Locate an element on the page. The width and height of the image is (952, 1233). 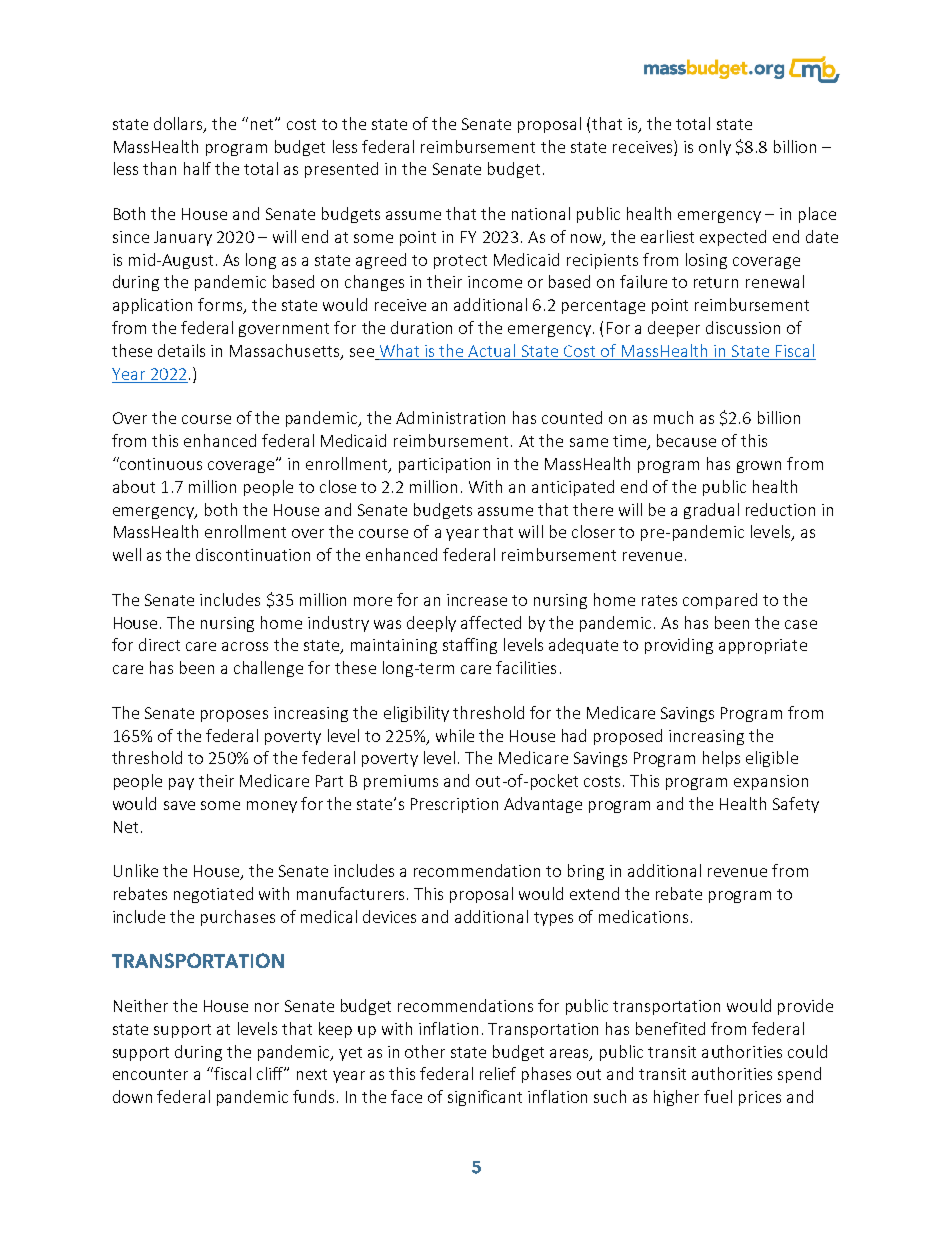
medications is located at coordinates (643, 916).
